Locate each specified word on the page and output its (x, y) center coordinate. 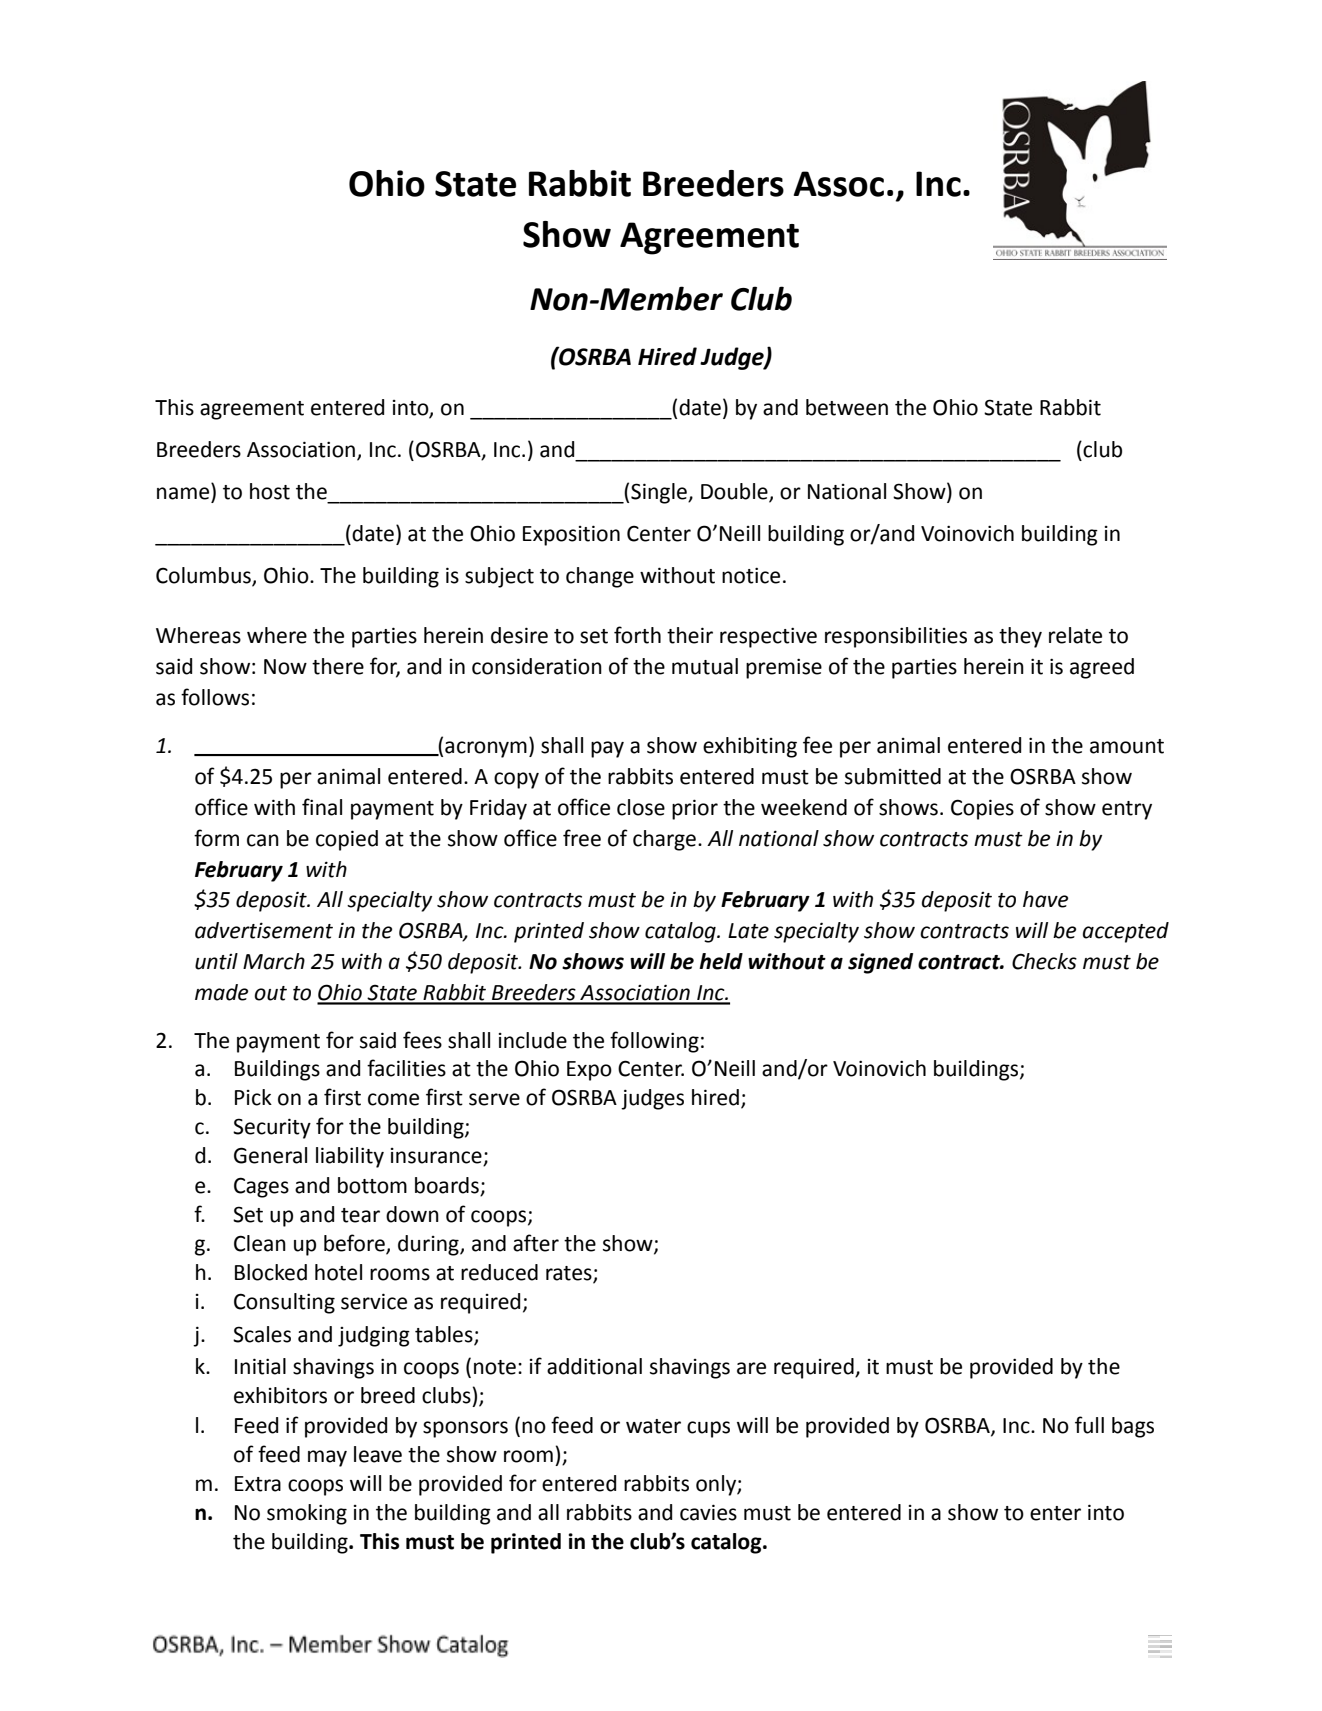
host (270, 491)
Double (735, 492)
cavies (708, 1512)
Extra (258, 1484)
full (1089, 1425)
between (847, 407)
